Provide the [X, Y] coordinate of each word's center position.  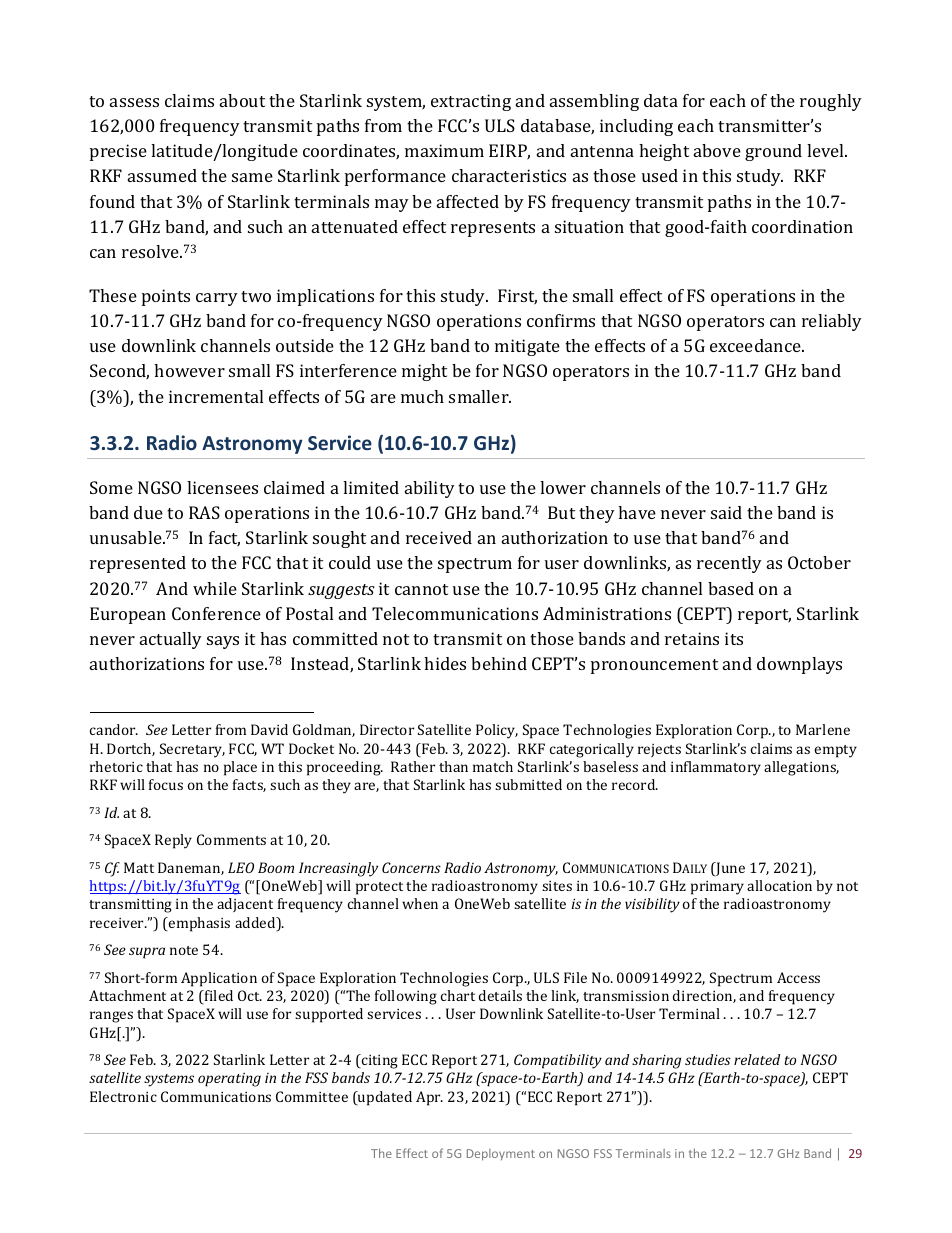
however [189, 370]
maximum [444, 150]
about [242, 100]
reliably [832, 322]
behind [499, 663]
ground [773, 152]
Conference [216, 613]
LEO [241, 867]
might [424, 372]
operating [229, 1079]
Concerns [411, 867]
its [734, 638]
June [730, 869]
